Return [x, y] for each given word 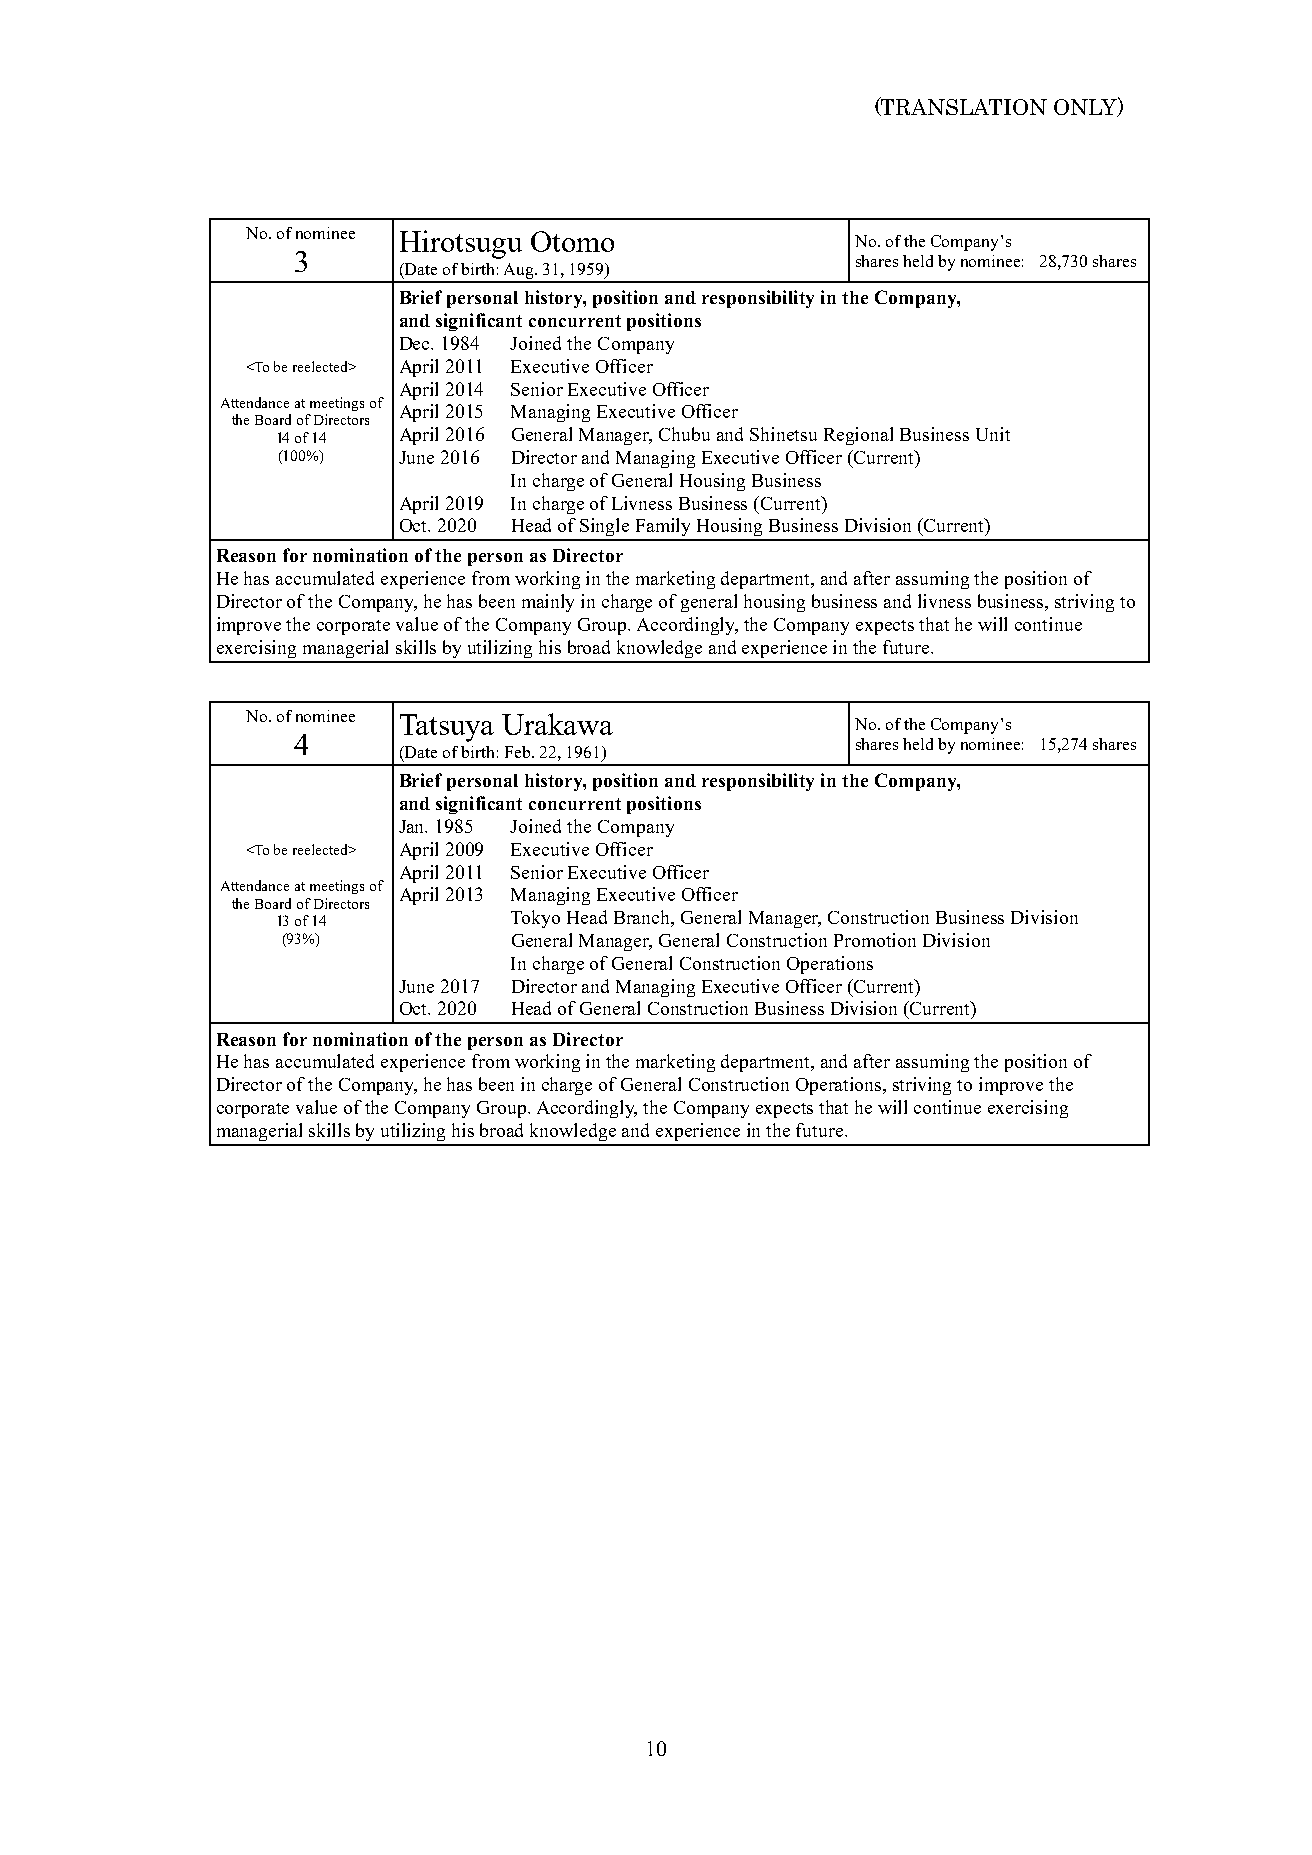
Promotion [875, 940]
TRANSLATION [963, 106]
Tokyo [535, 919]
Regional [858, 436]
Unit [993, 434]
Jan [413, 826]
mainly [548, 603]
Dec [416, 343]
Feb [517, 752]
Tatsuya [447, 728]
